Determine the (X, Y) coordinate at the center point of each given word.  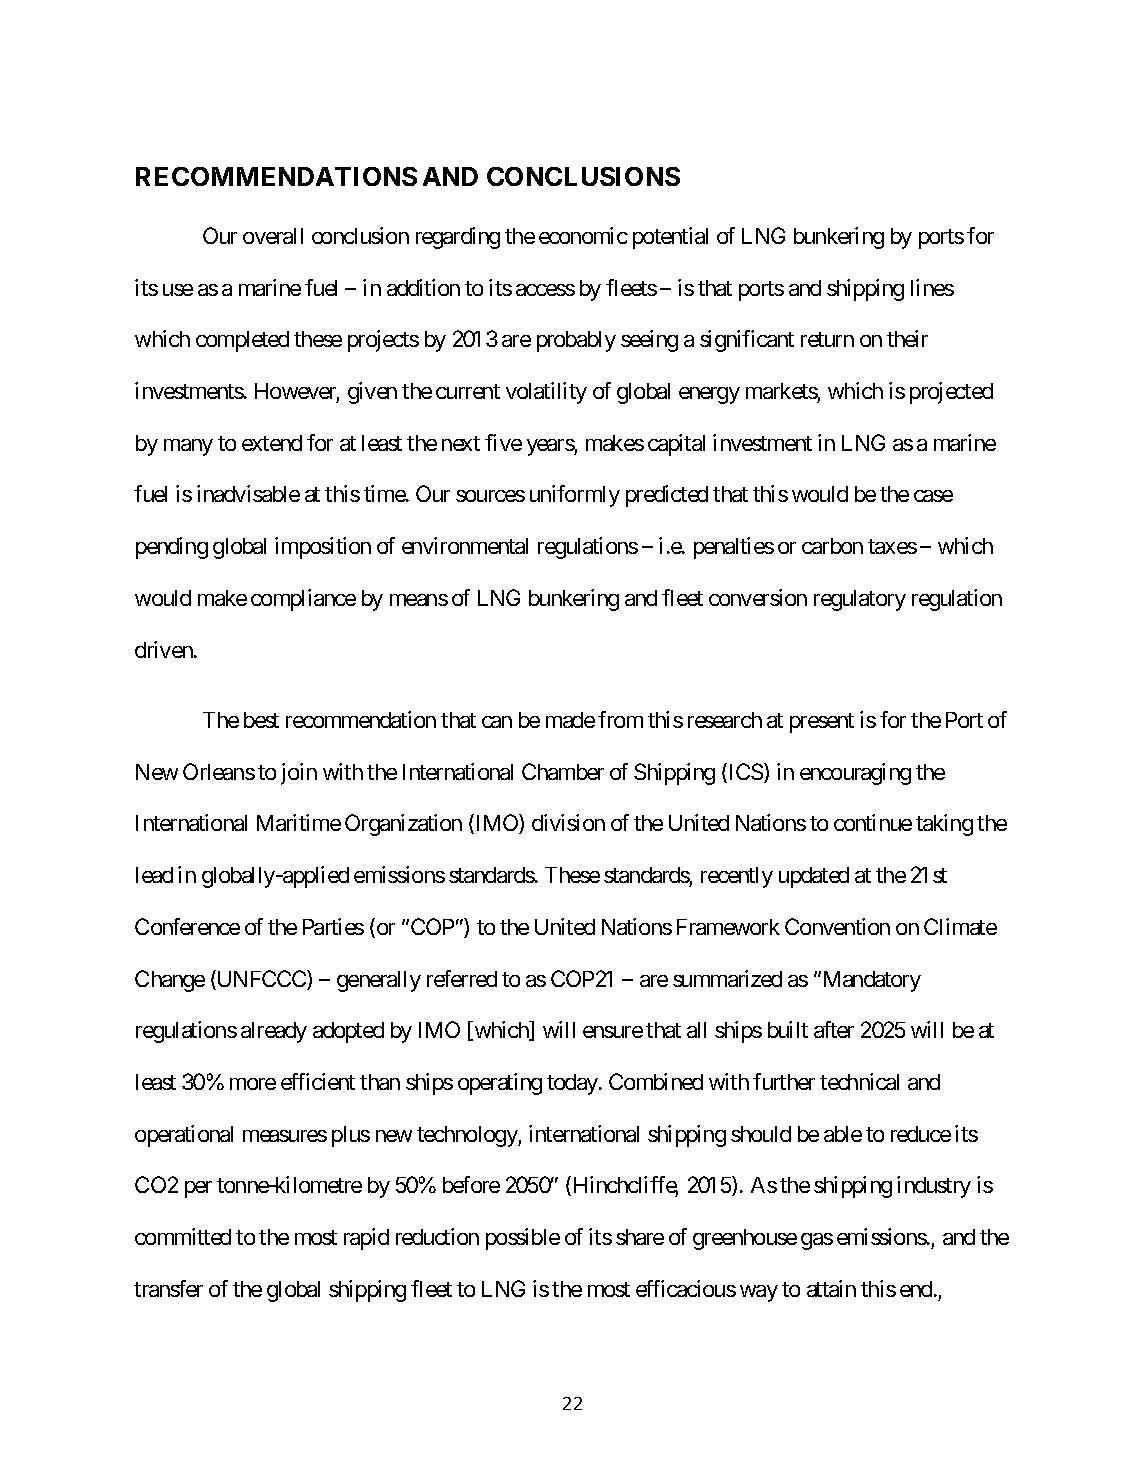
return (827, 339)
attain (831, 1288)
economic (583, 235)
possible (523, 1239)
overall (273, 236)
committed (183, 1236)
